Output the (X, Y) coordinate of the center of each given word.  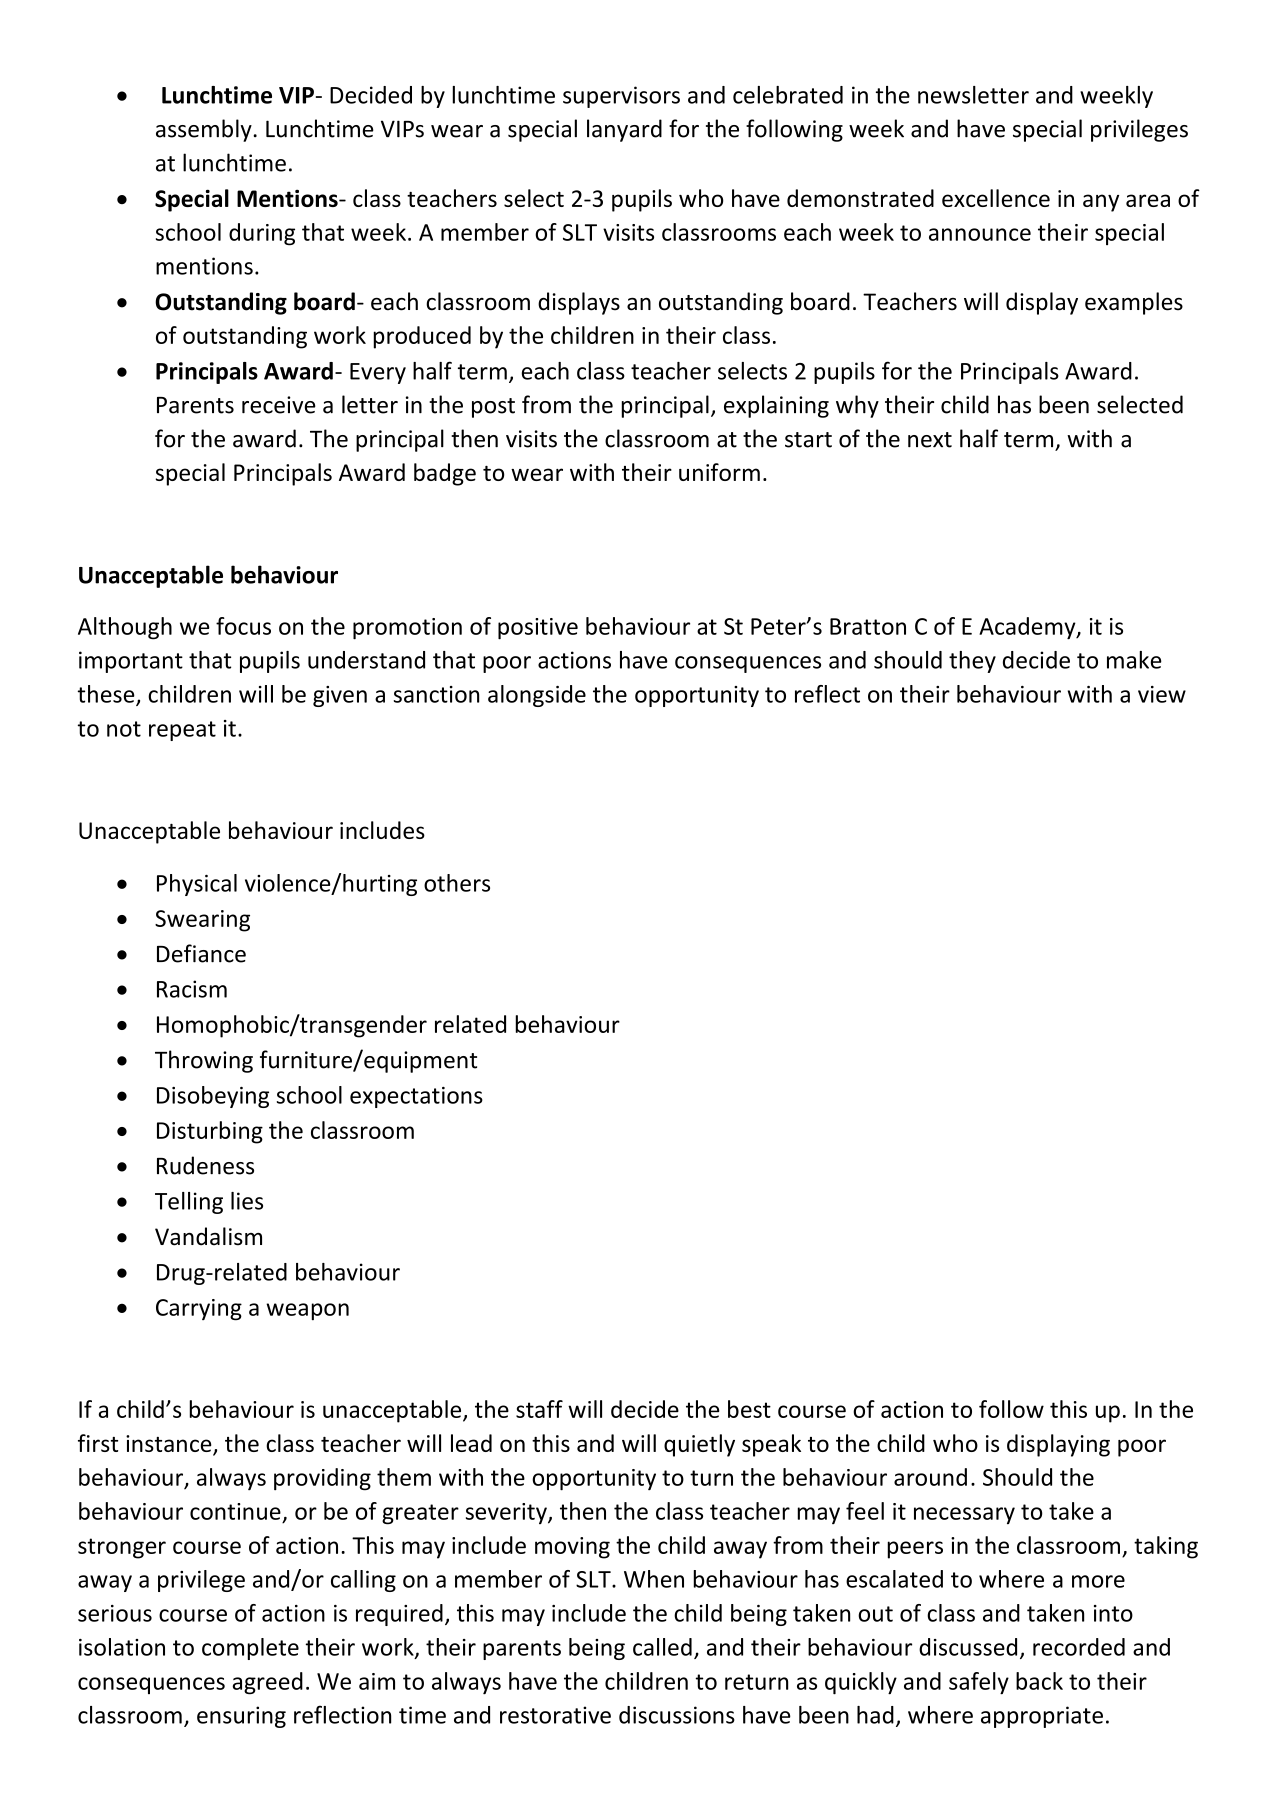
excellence (996, 198)
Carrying (199, 1310)
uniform (719, 472)
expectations (416, 1097)
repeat (182, 731)
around (930, 1477)
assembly (205, 130)
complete (250, 1649)
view (1162, 694)
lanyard (624, 130)
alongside (537, 696)
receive (279, 405)
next (930, 440)
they (972, 662)
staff (539, 1409)
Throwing (204, 1061)
